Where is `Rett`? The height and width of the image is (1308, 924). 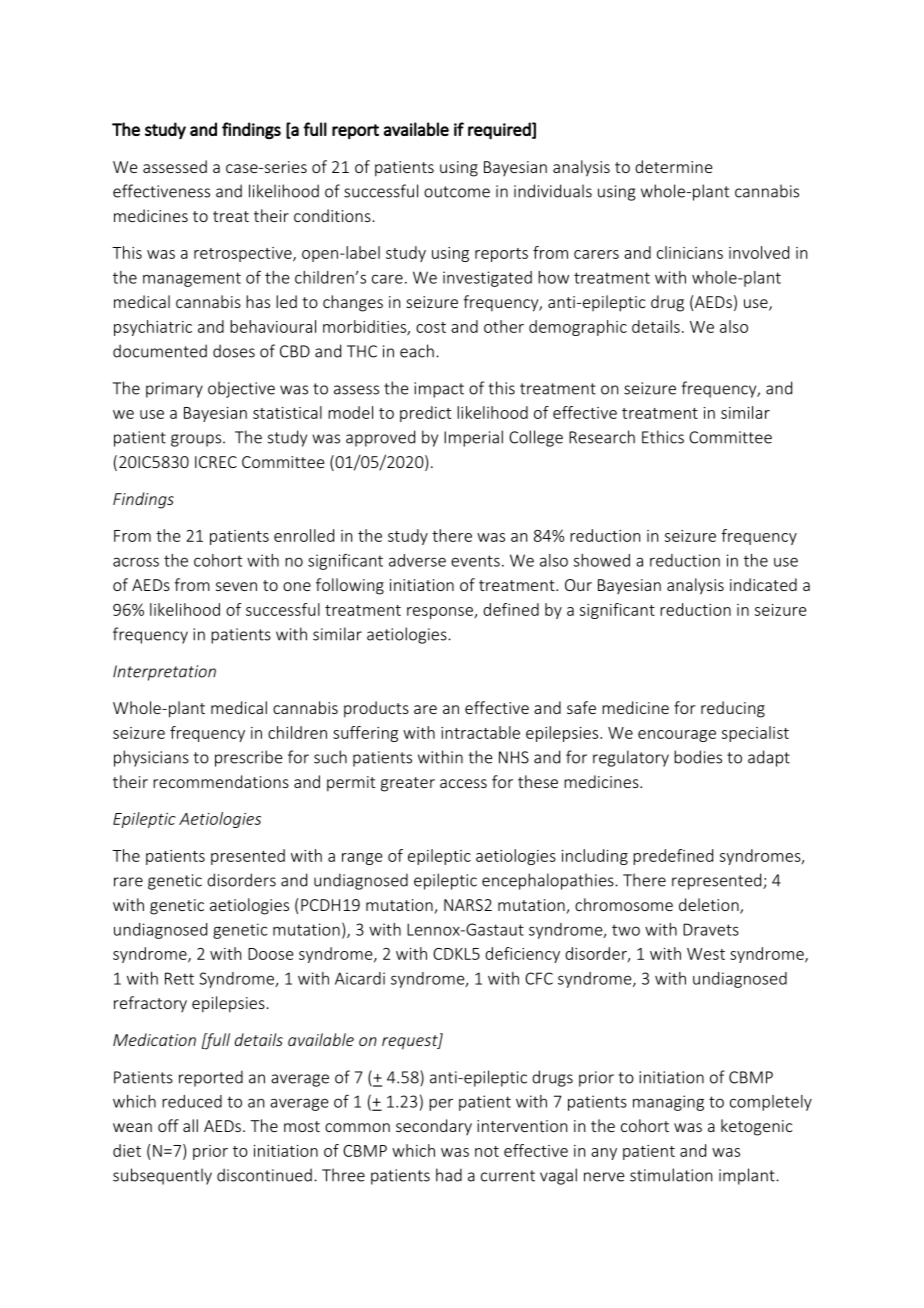 Rett is located at coordinates (179, 978).
